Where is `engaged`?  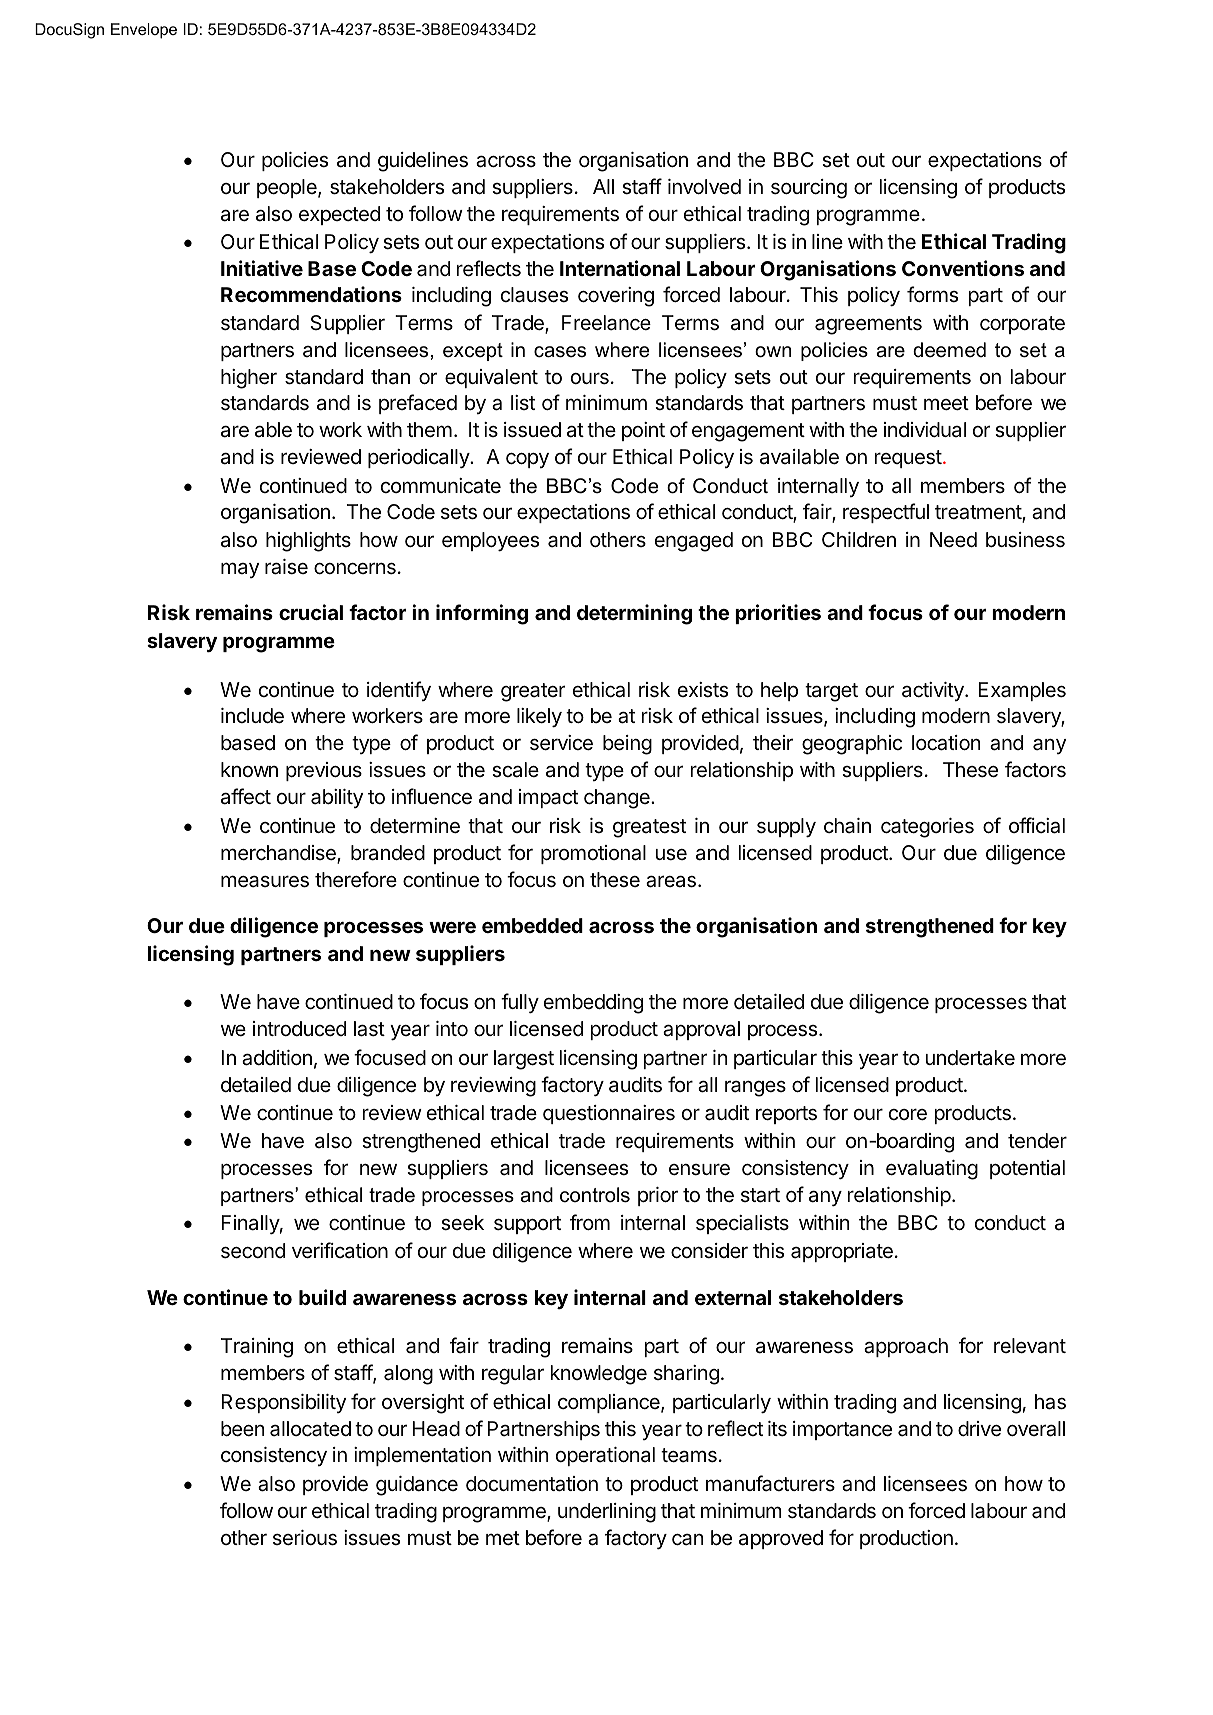 engaged is located at coordinates (694, 542).
